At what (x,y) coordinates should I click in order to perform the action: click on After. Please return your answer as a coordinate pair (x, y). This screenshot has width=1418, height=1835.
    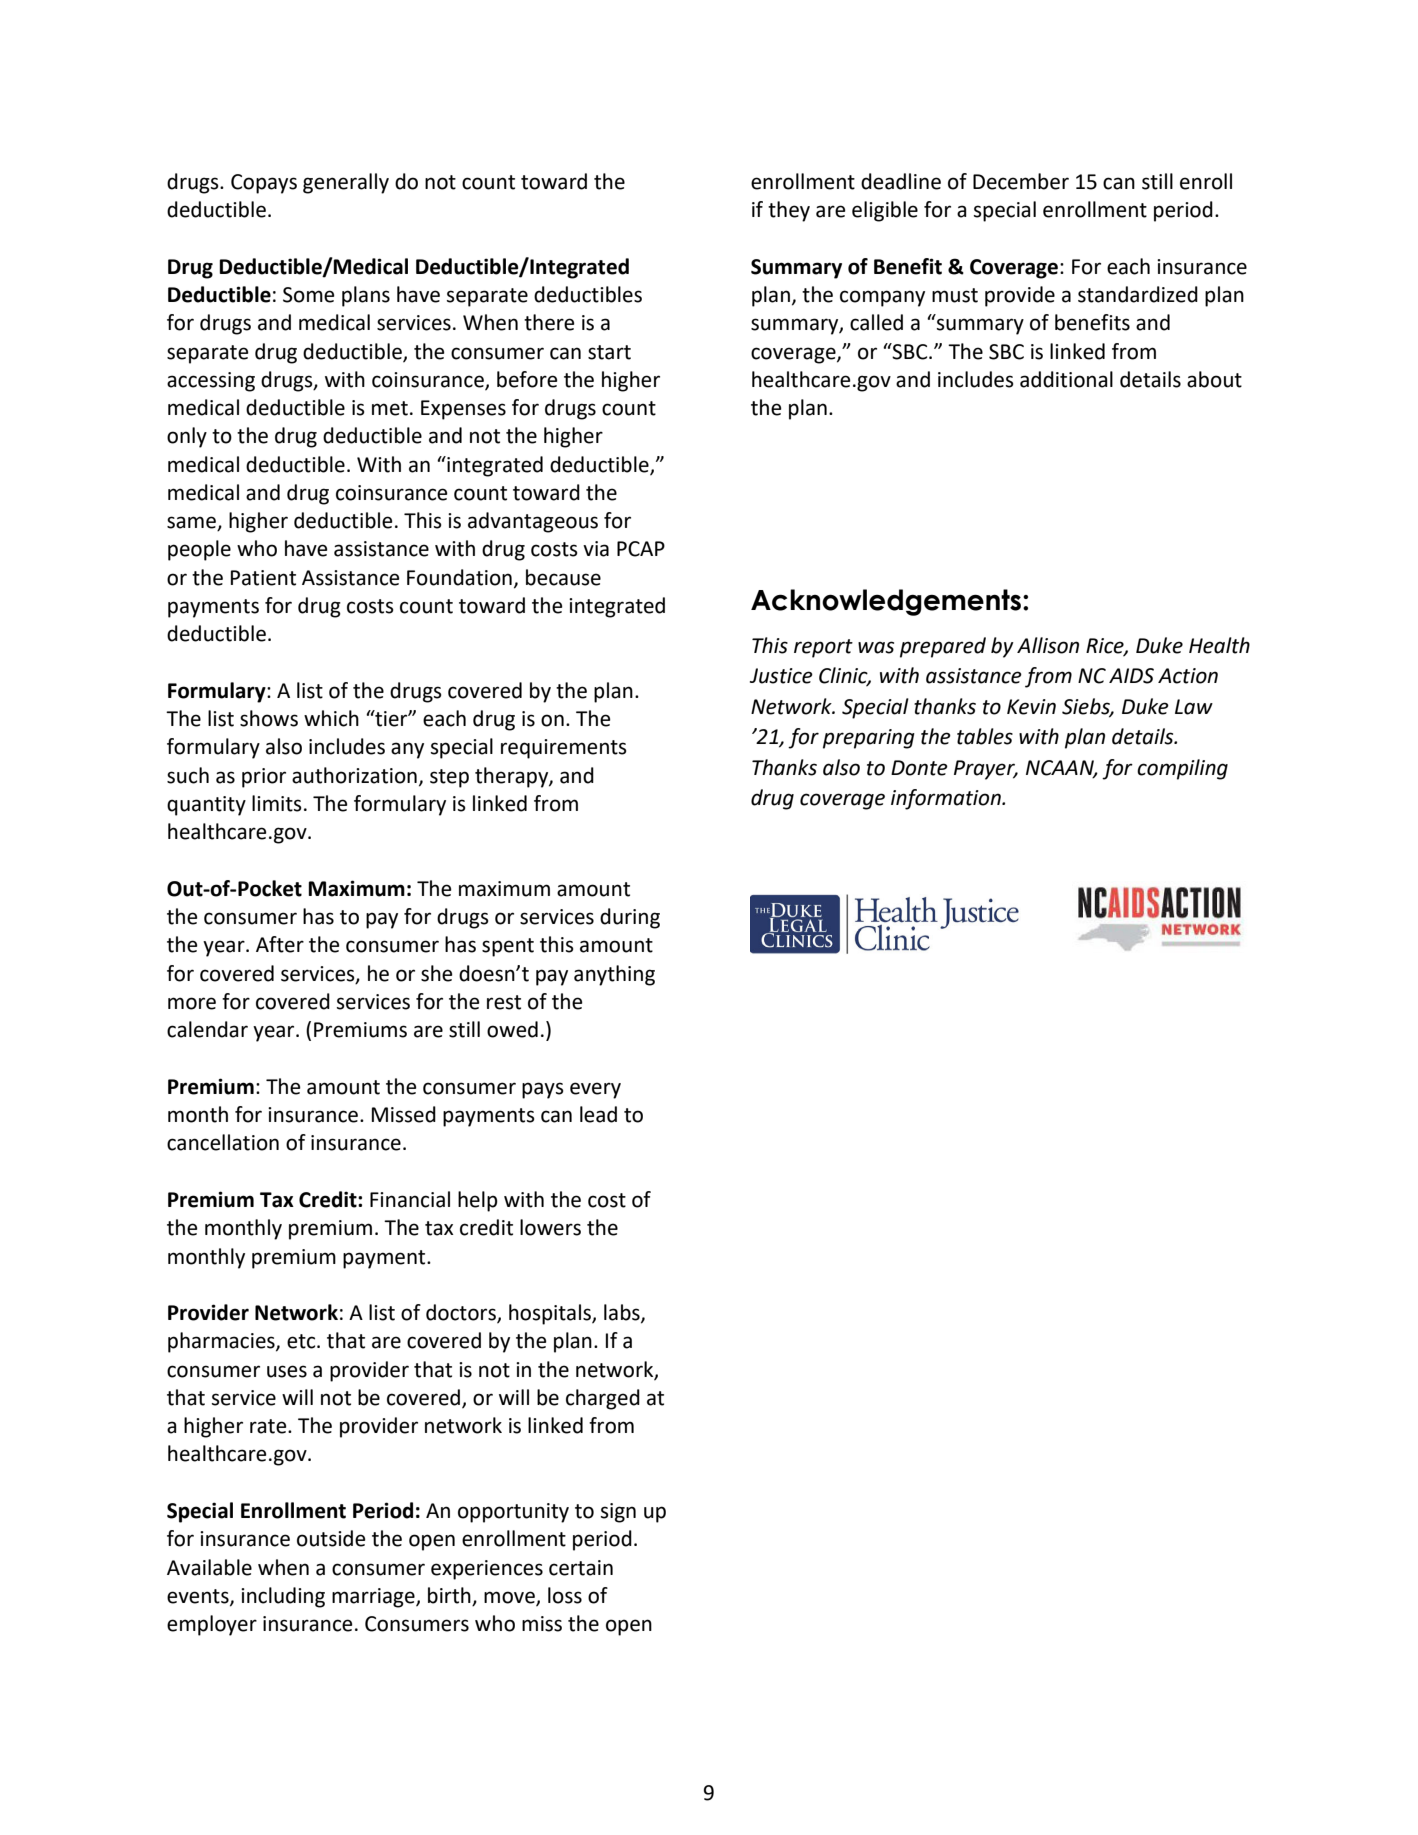
    Looking at the image, I should click on (280, 944).
